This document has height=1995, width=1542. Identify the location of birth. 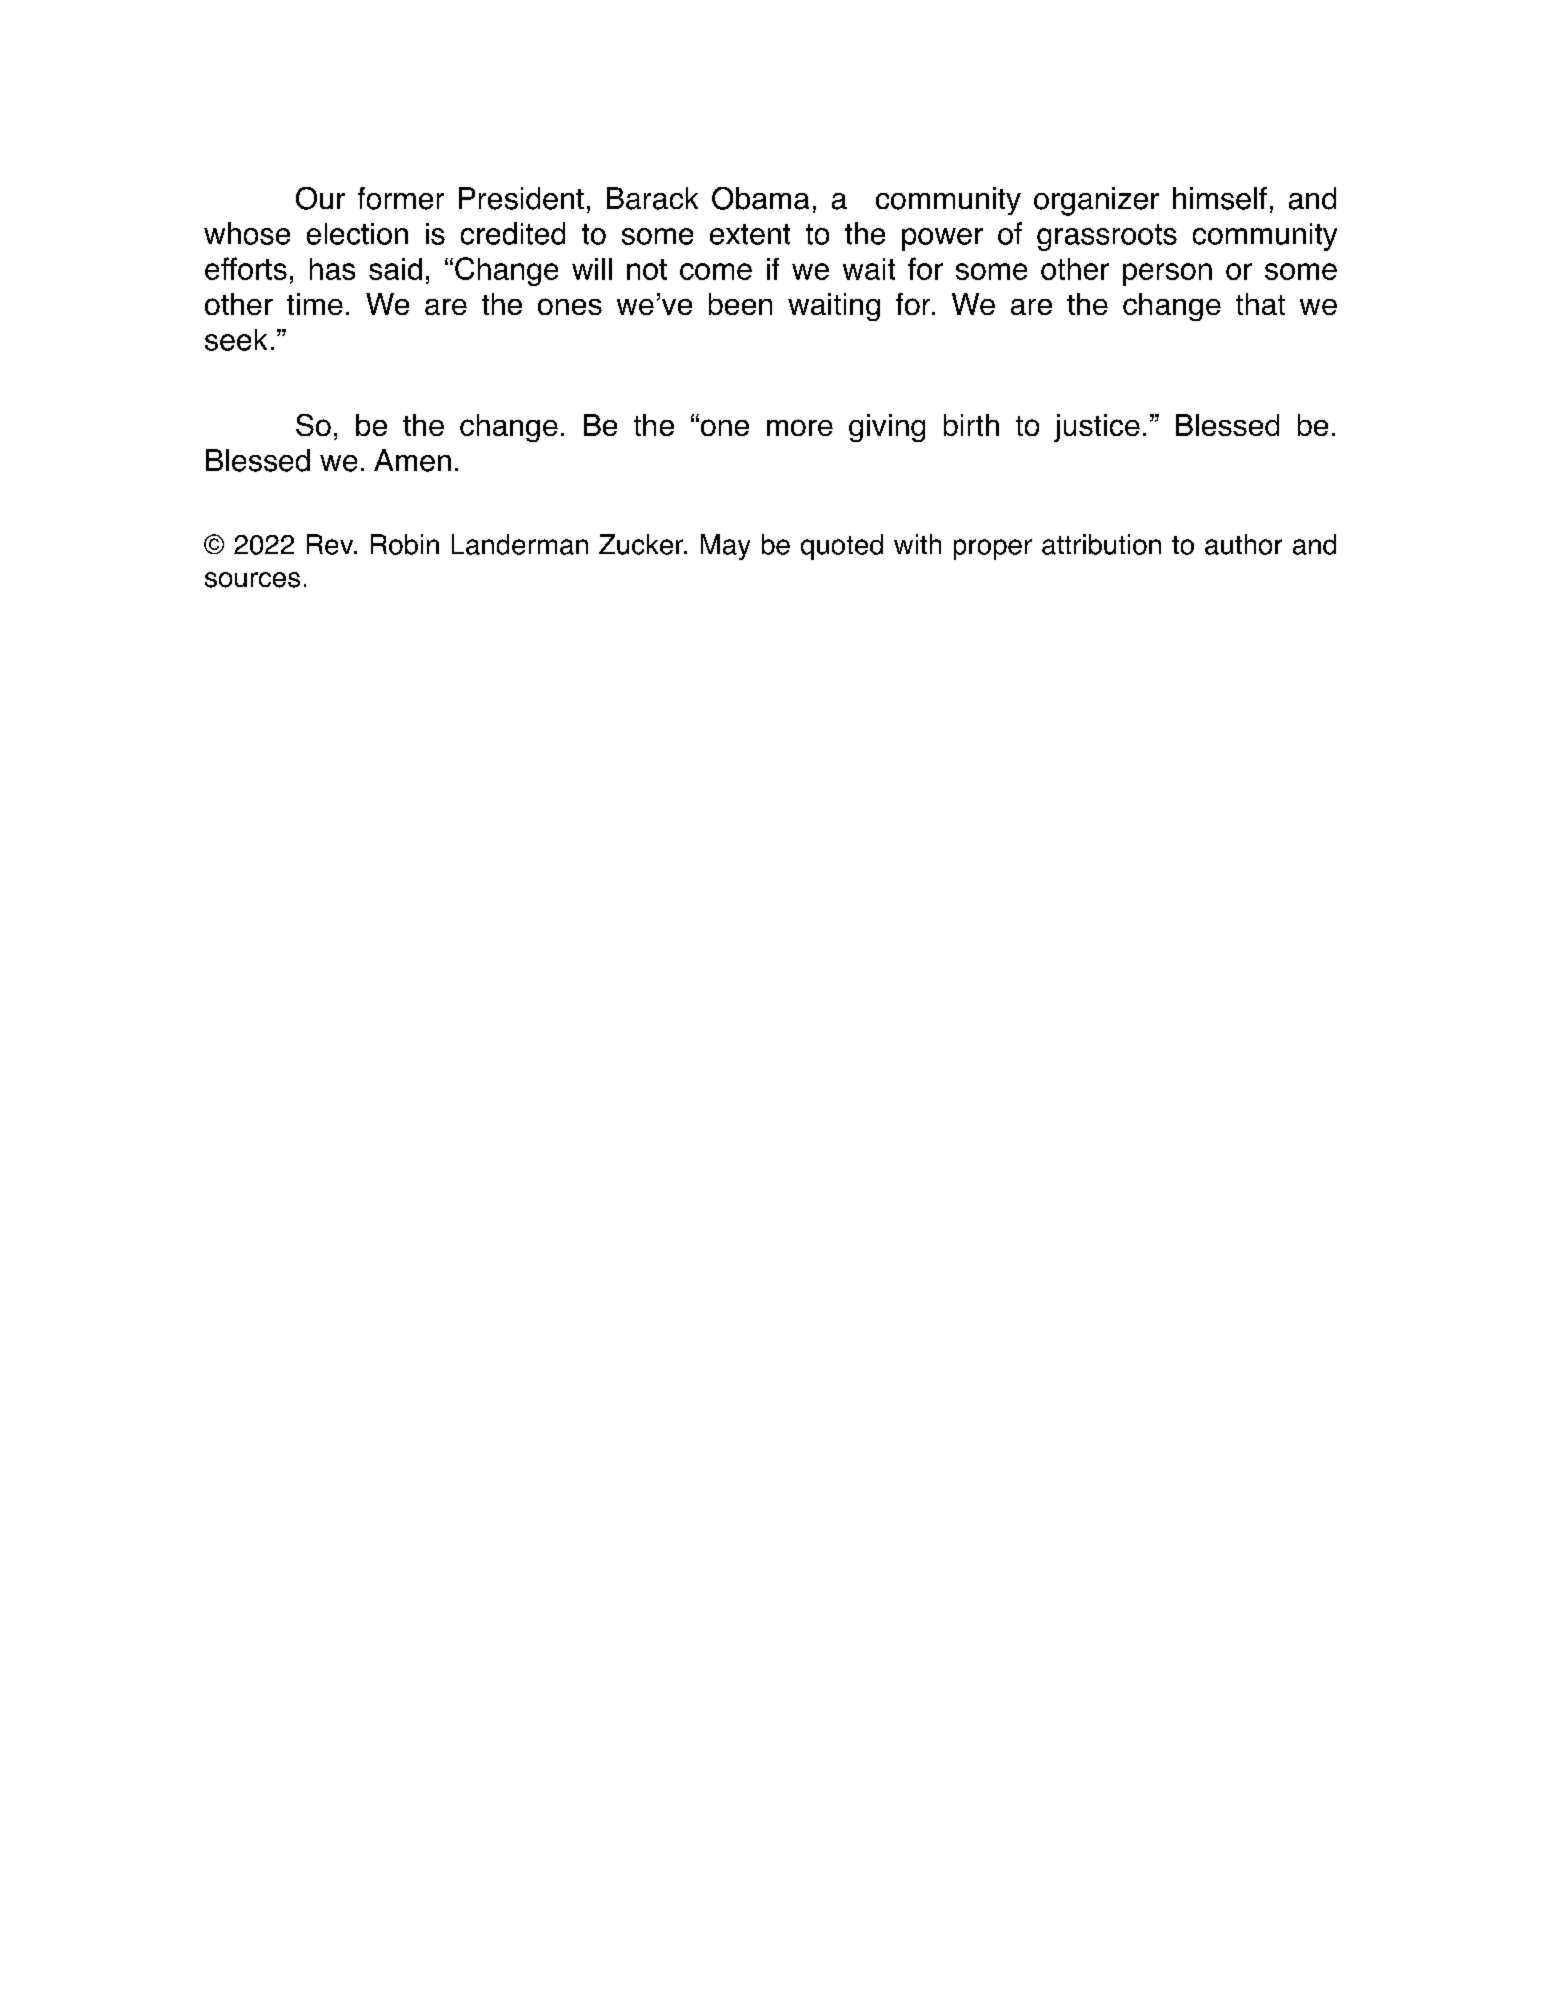
(971, 425).
